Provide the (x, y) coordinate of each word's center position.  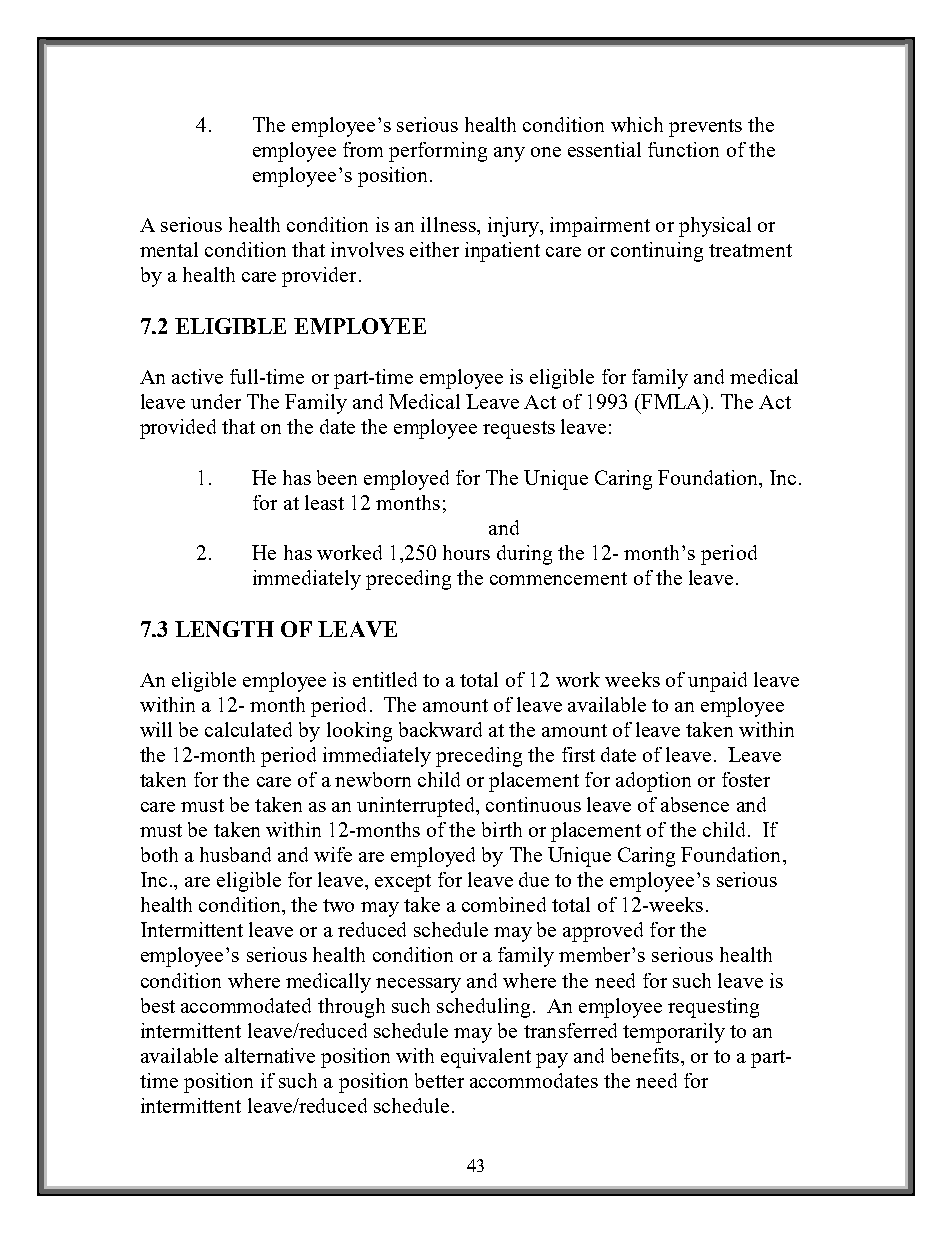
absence (695, 804)
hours (466, 552)
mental (169, 249)
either (434, 249)
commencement (558, 578)
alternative (270, 1055)
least (324, 502)
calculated (248, 729)
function (683, 149)
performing (438, 152)
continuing (657, 252)
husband (235, 854)
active (197, 376)
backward (440, 729)
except (403, 883)
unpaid (717, 682)
